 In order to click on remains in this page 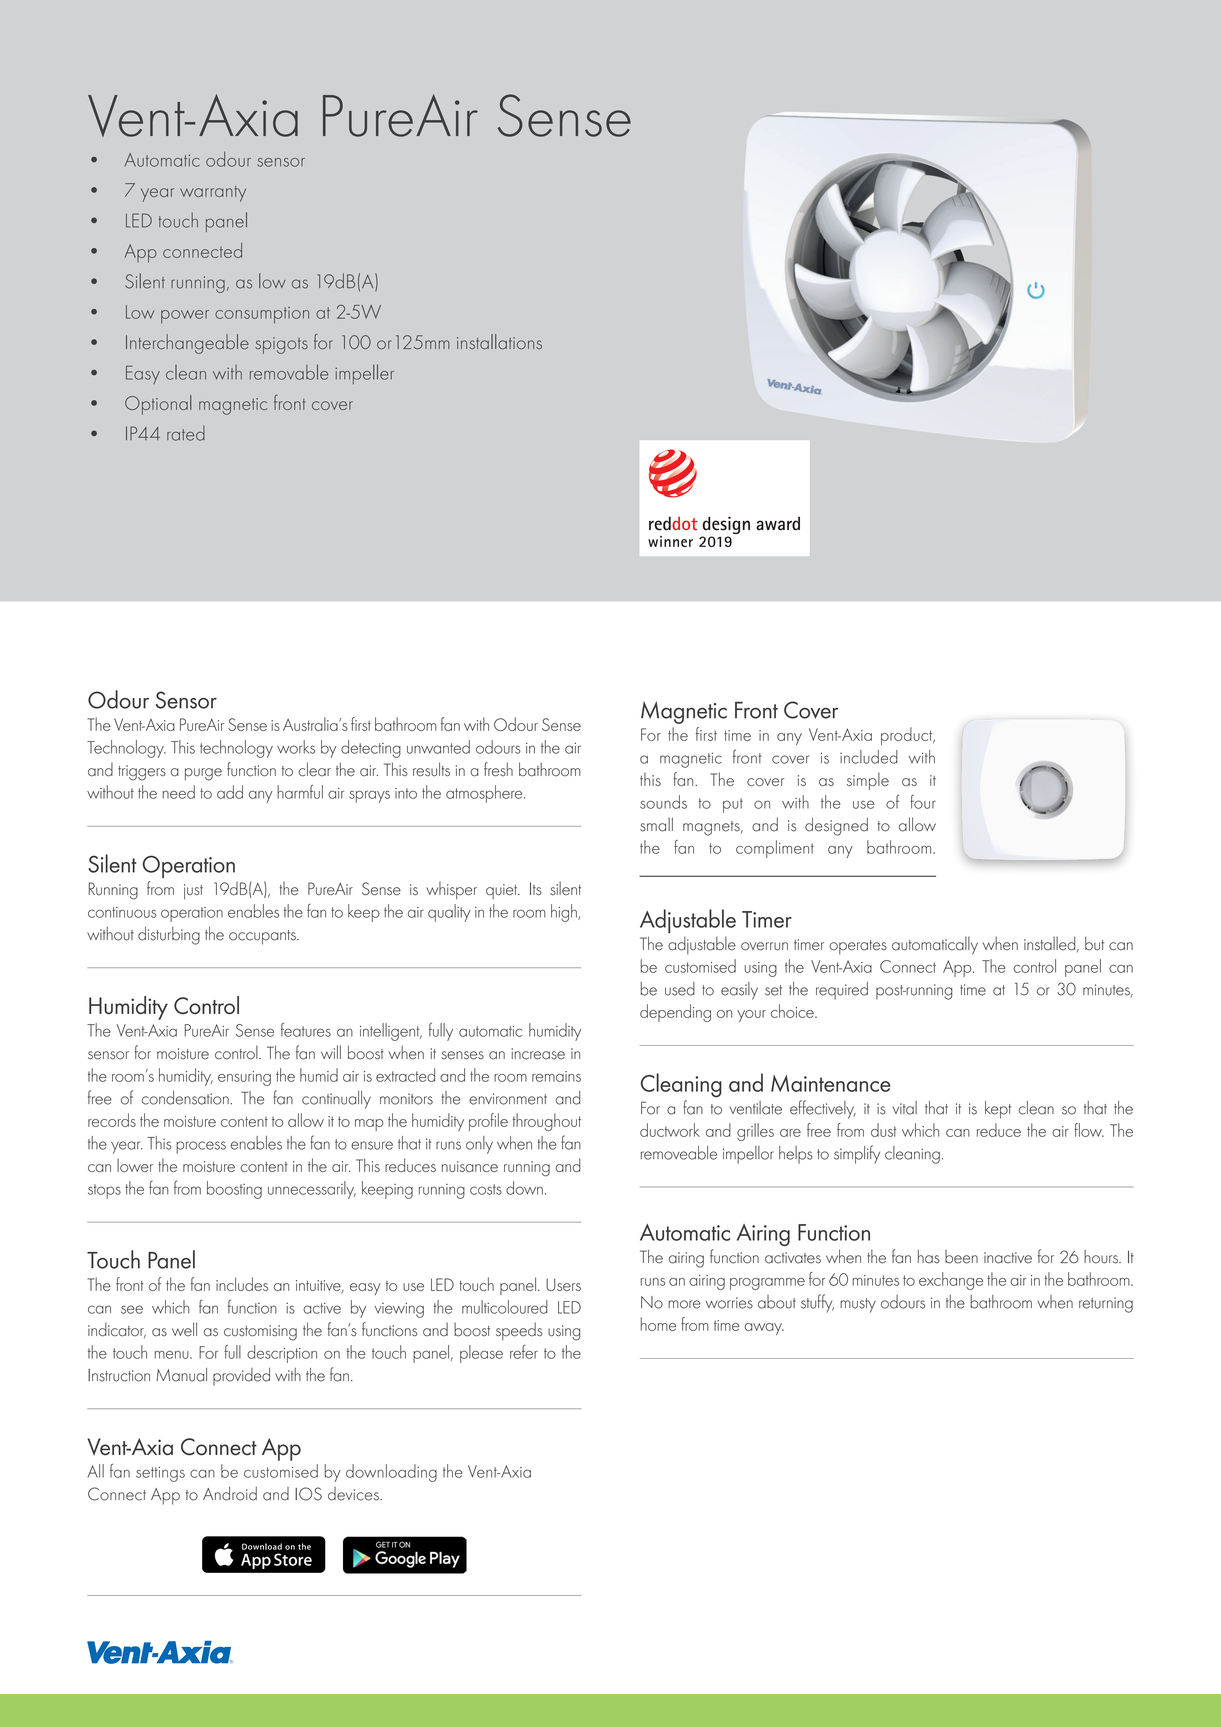, I will do `click(556, 1076)`.
